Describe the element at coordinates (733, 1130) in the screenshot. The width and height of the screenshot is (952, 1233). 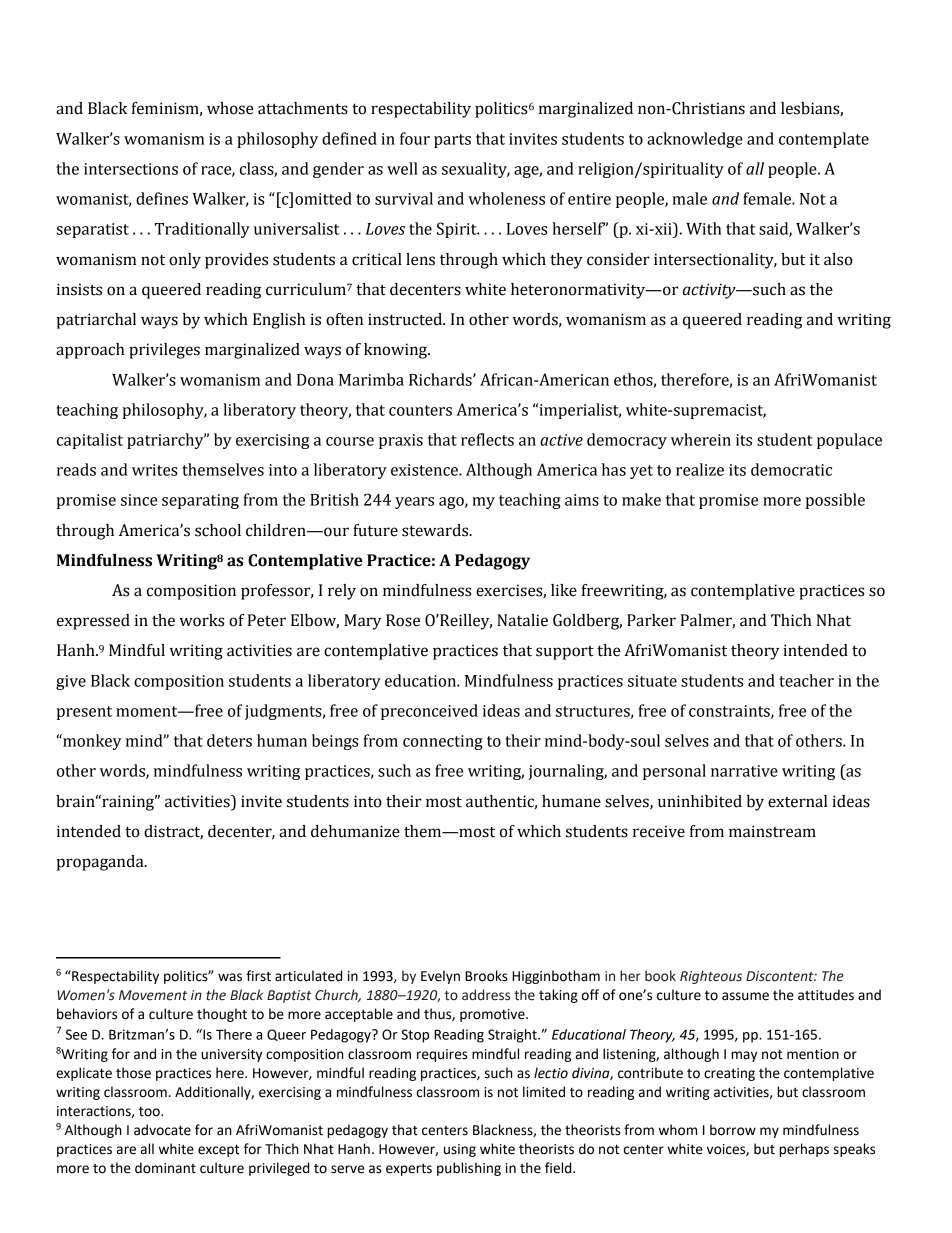
I see `borrow` at that location.
